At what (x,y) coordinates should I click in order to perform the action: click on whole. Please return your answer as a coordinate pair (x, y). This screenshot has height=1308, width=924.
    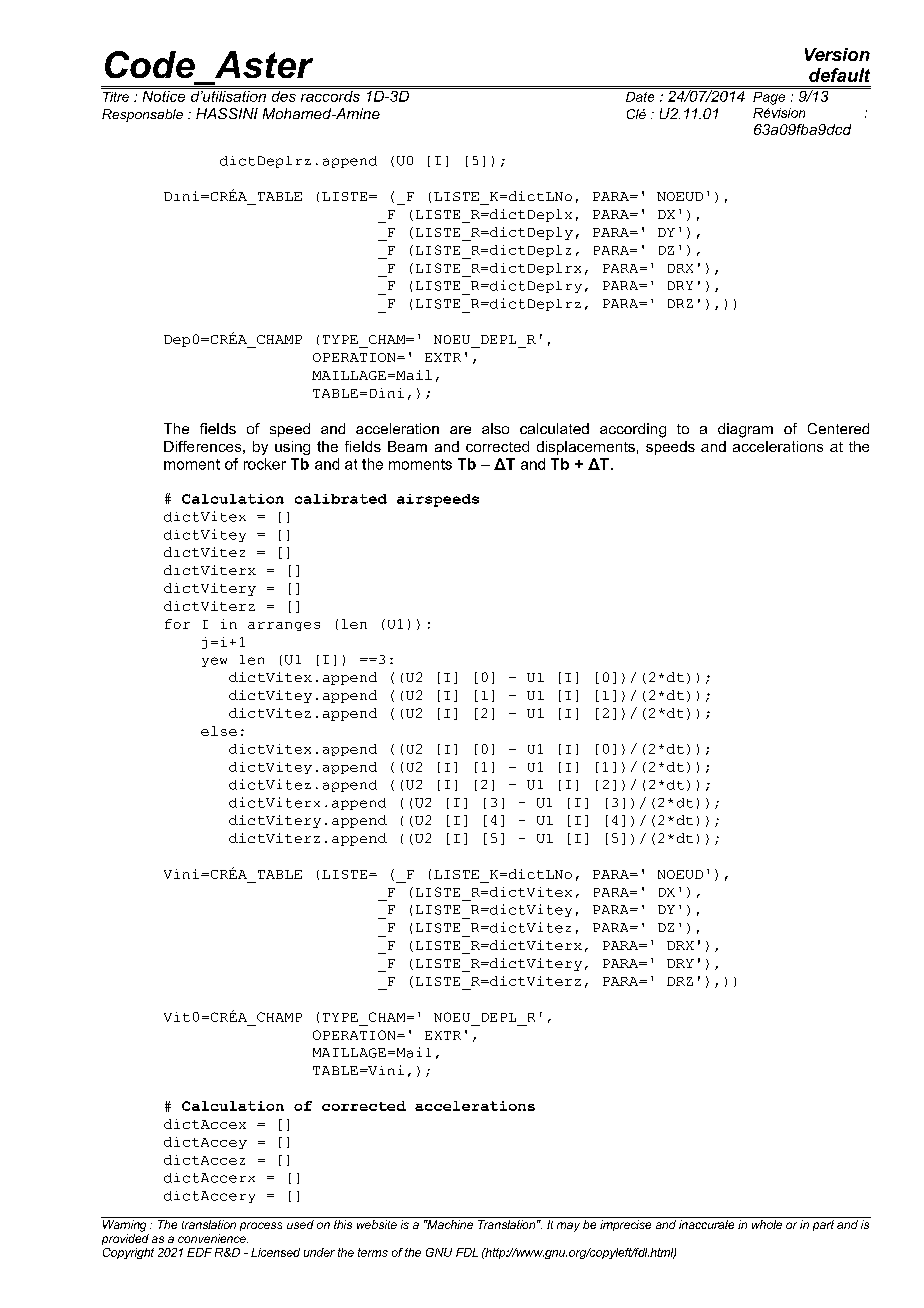
    Looking at the image, I should click on (767, 1224).
